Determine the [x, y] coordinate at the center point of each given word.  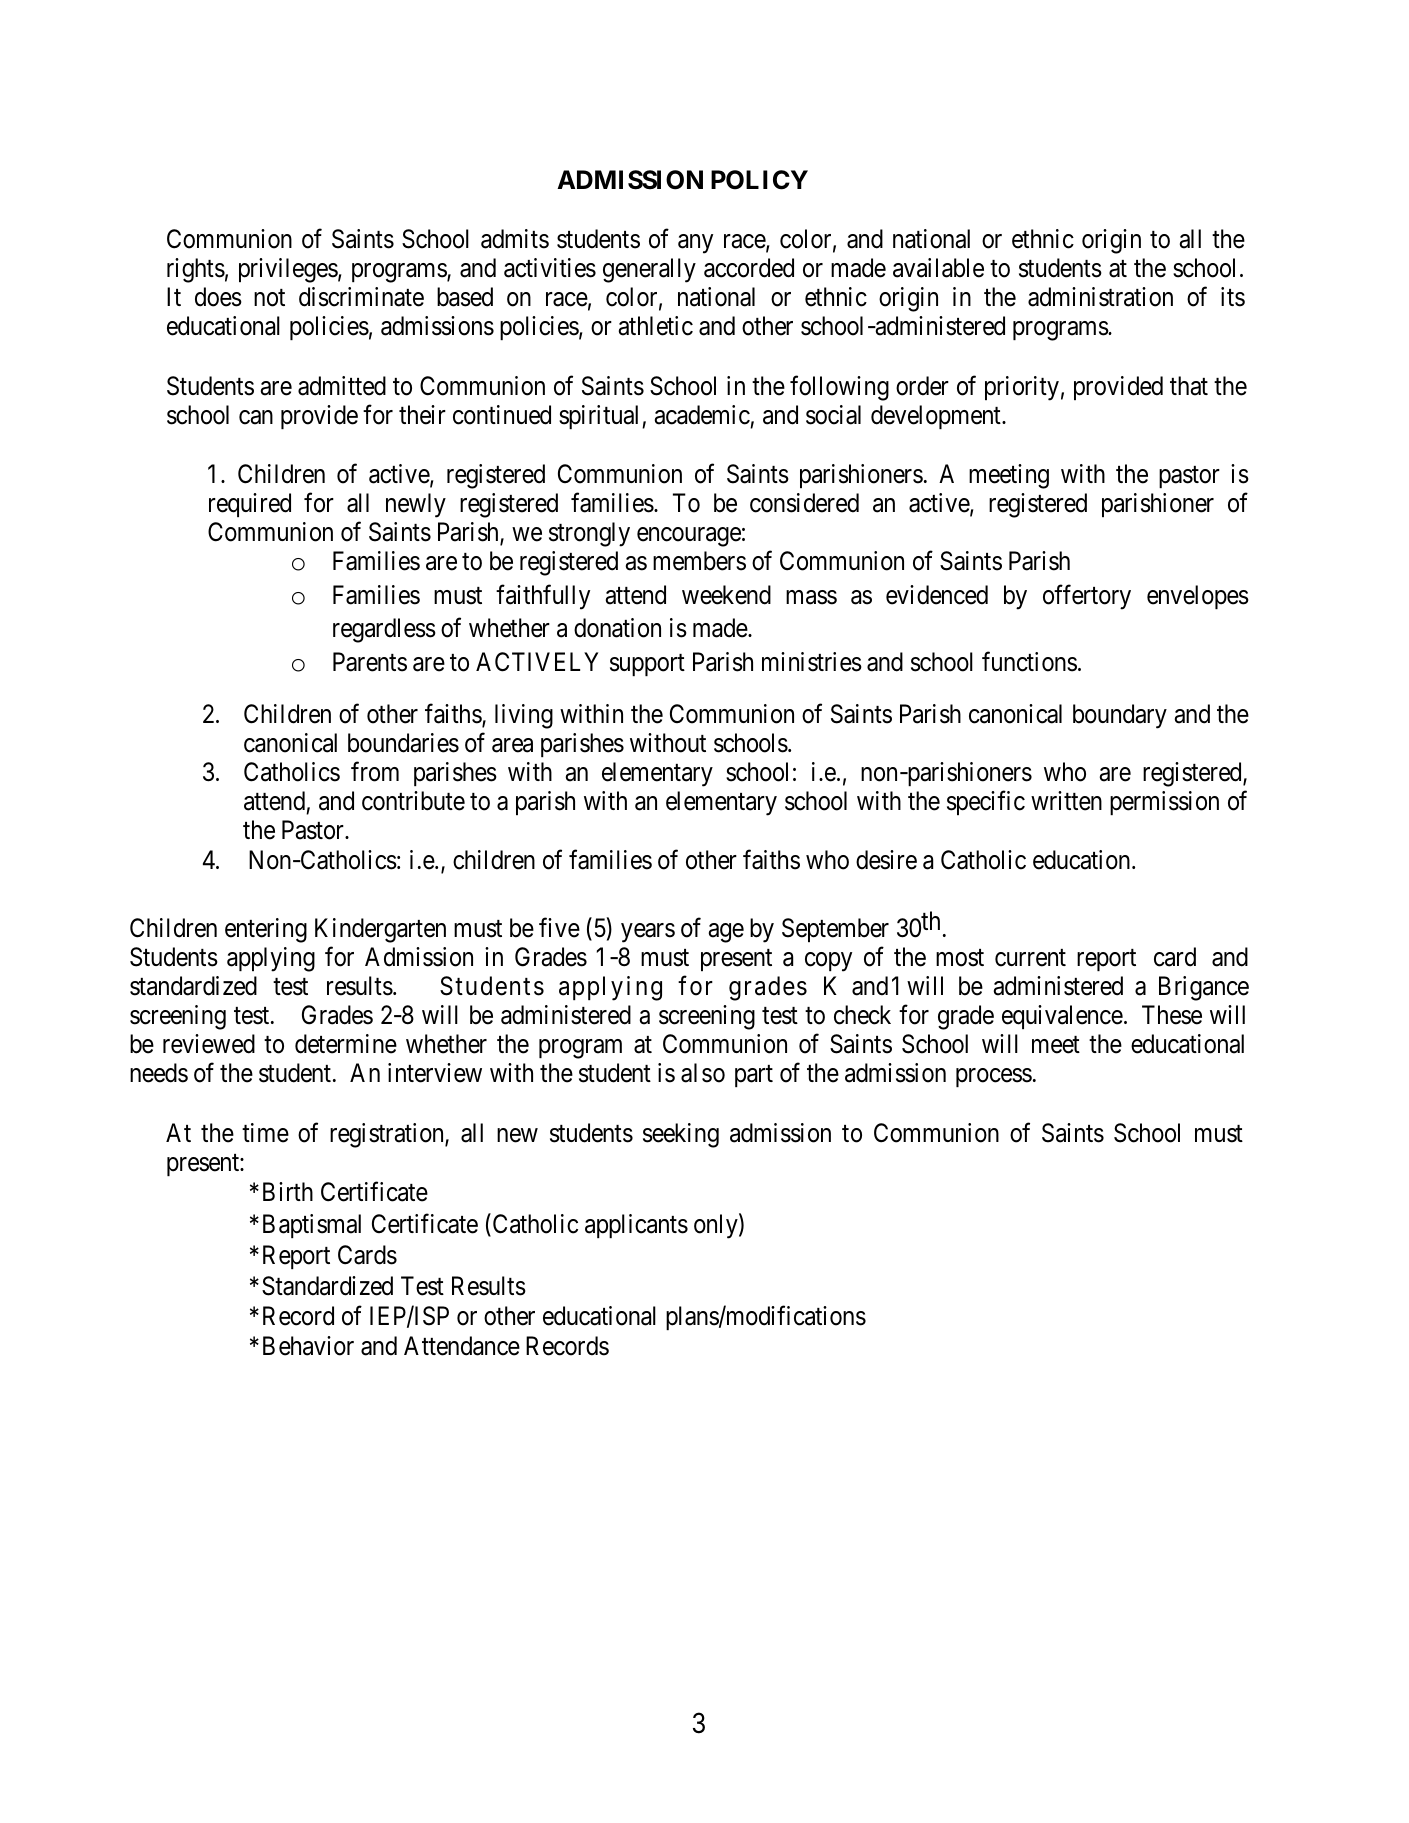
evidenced [937, 595]
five [559, 927]
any [695, 244]
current [1030, 958]
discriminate [361, 297]
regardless [384, 630]
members [699, 561]
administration [1100, 297]
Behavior [308, 1346]
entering [266, 930]
